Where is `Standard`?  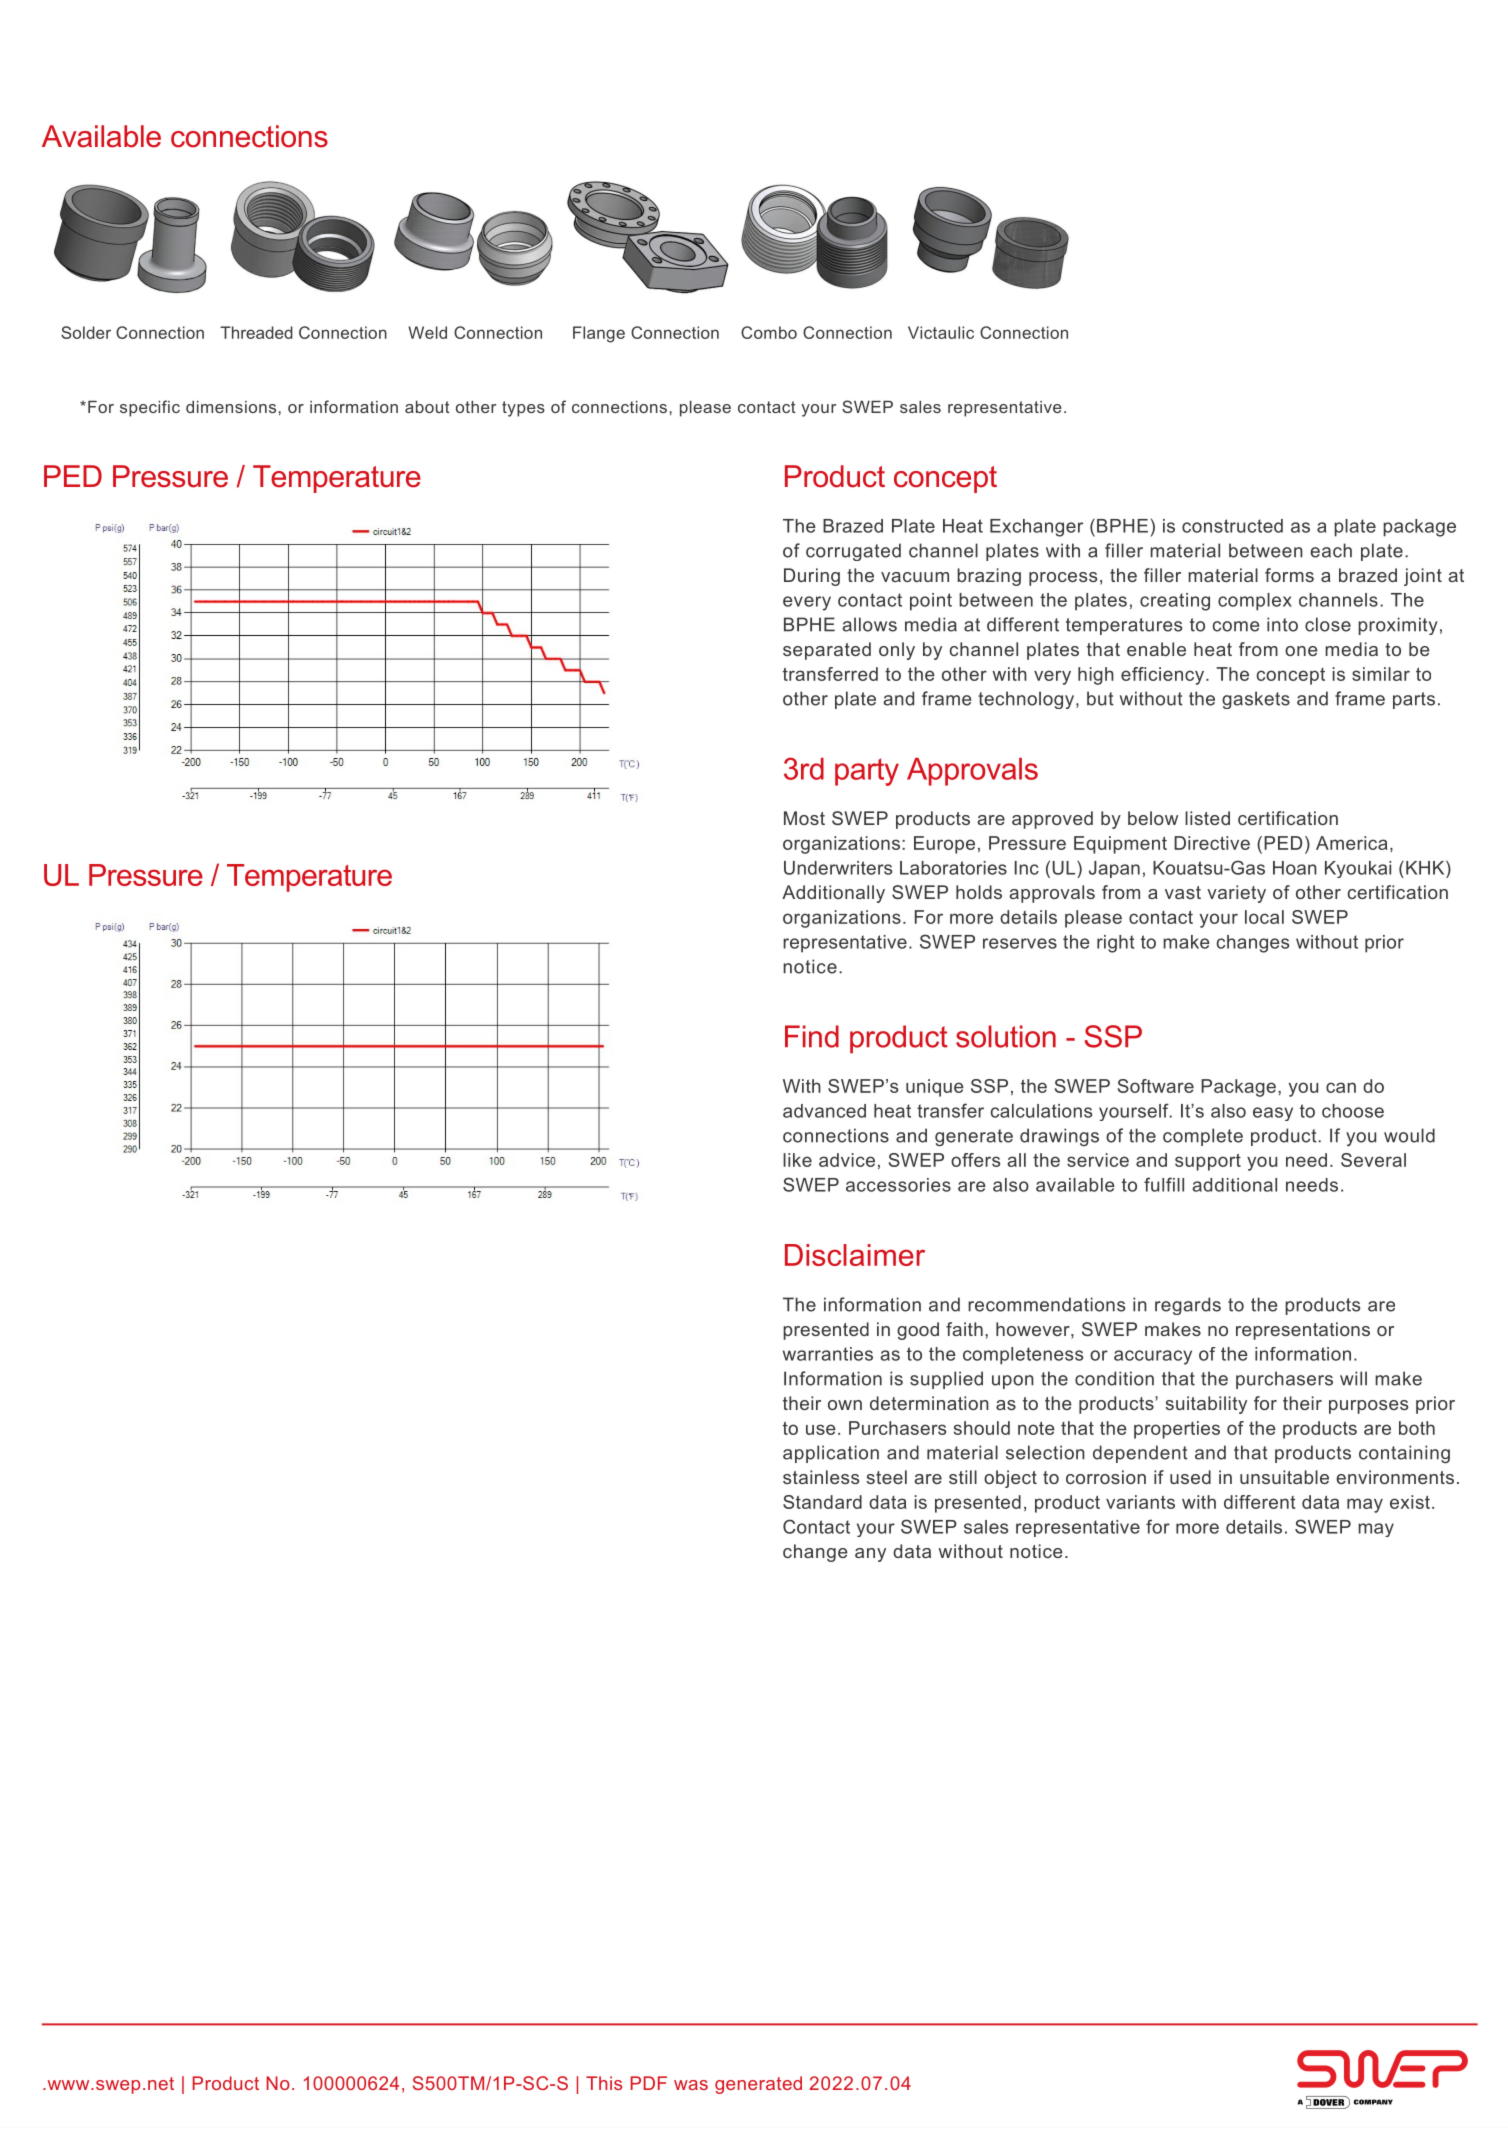 Standard is located at coordinates (822, 1502).
